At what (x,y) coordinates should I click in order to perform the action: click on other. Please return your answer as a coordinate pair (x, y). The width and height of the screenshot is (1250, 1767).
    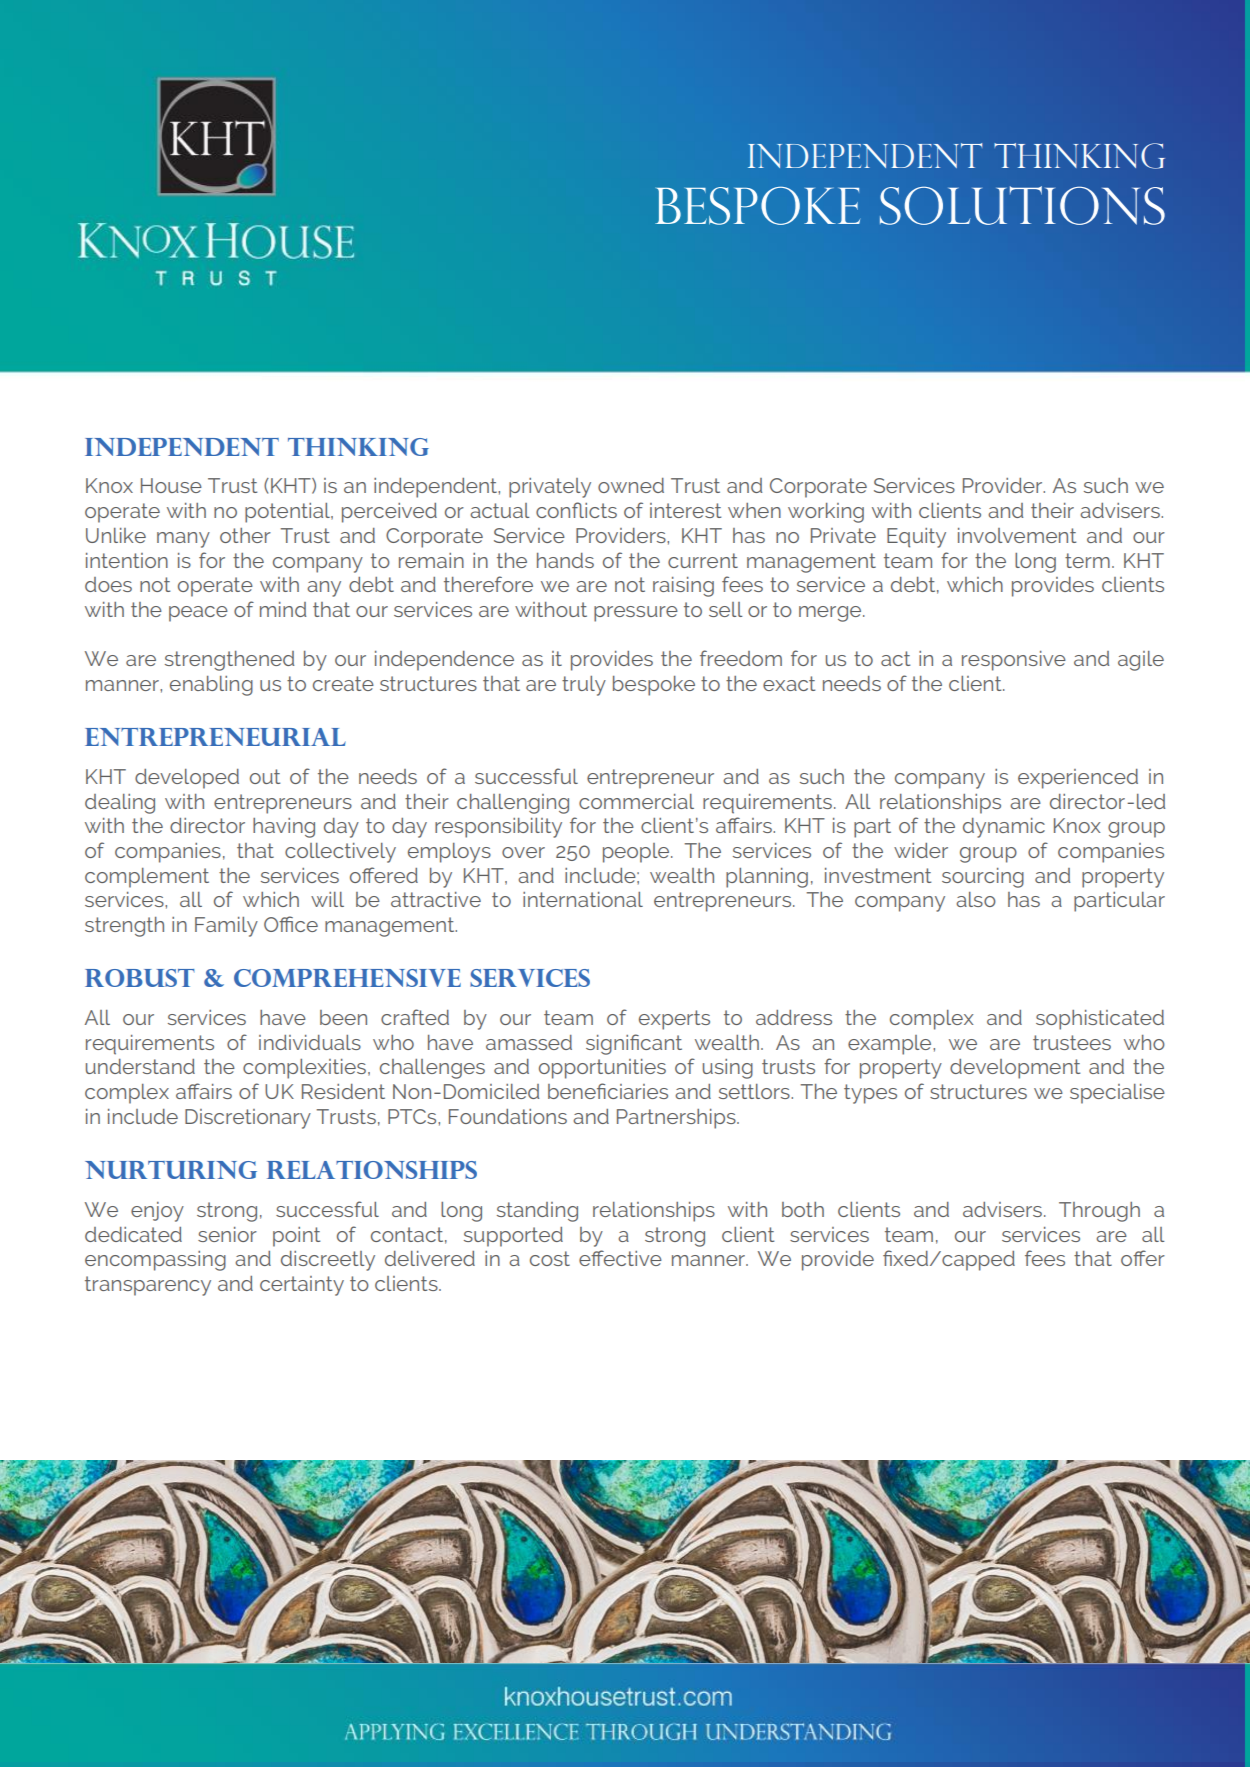
    Looking at the image, I should click on (245, 535).
